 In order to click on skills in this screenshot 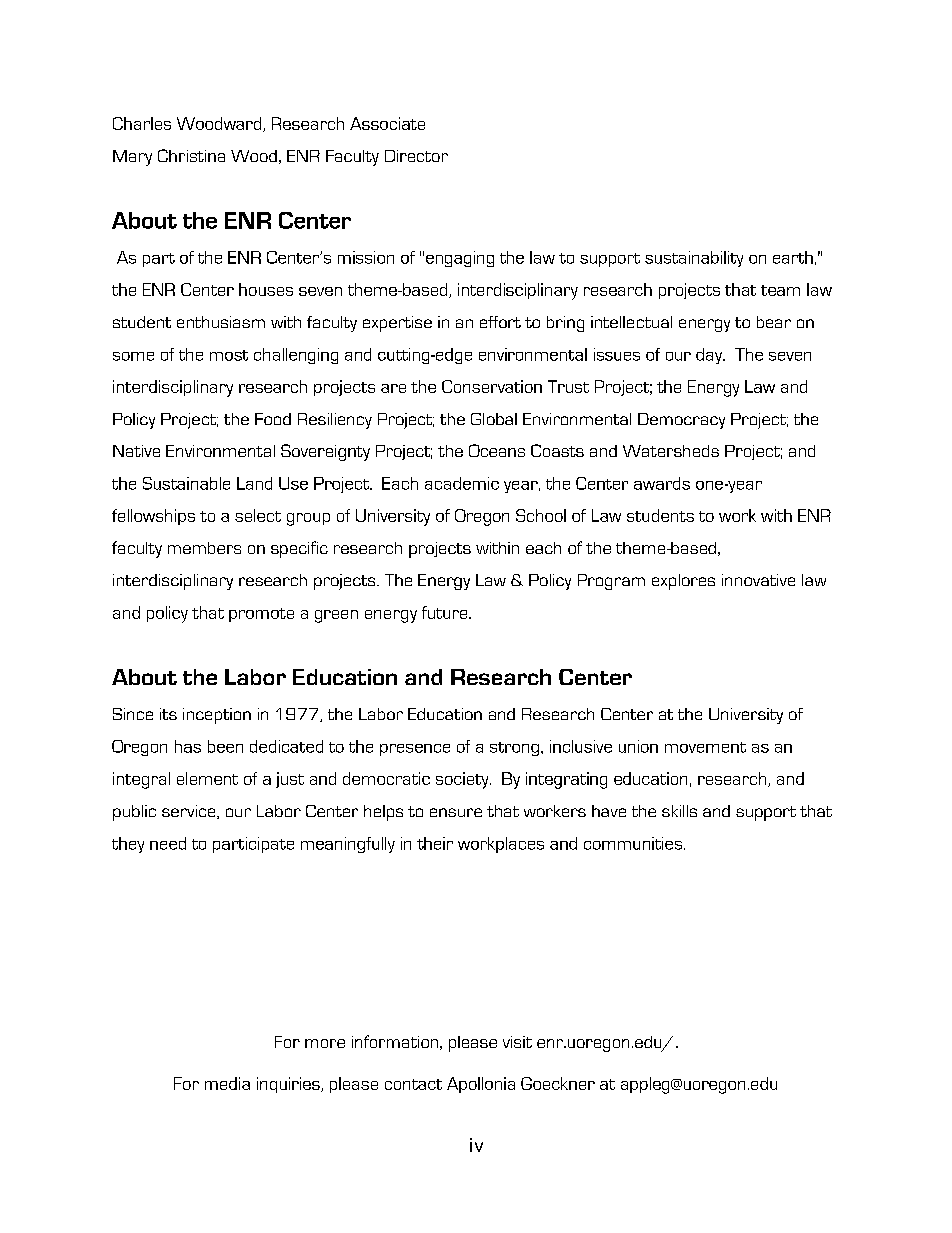, I will do `click(679, 811)`.
